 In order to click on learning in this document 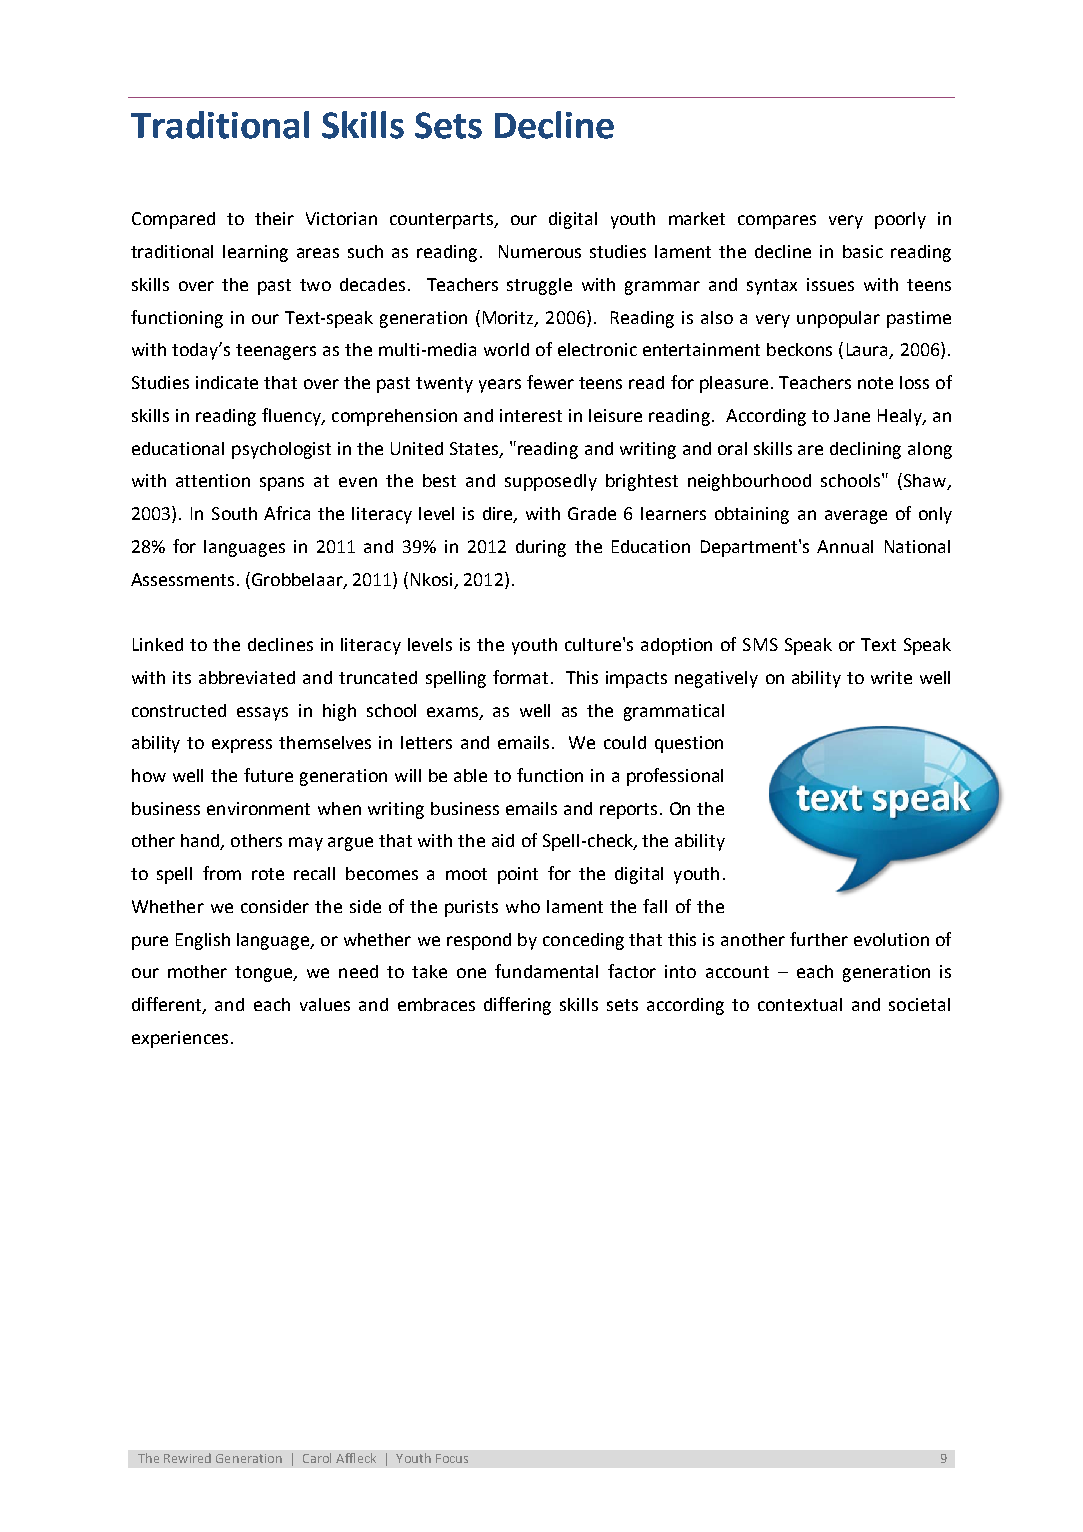, I will do `click(255, 253)`.
